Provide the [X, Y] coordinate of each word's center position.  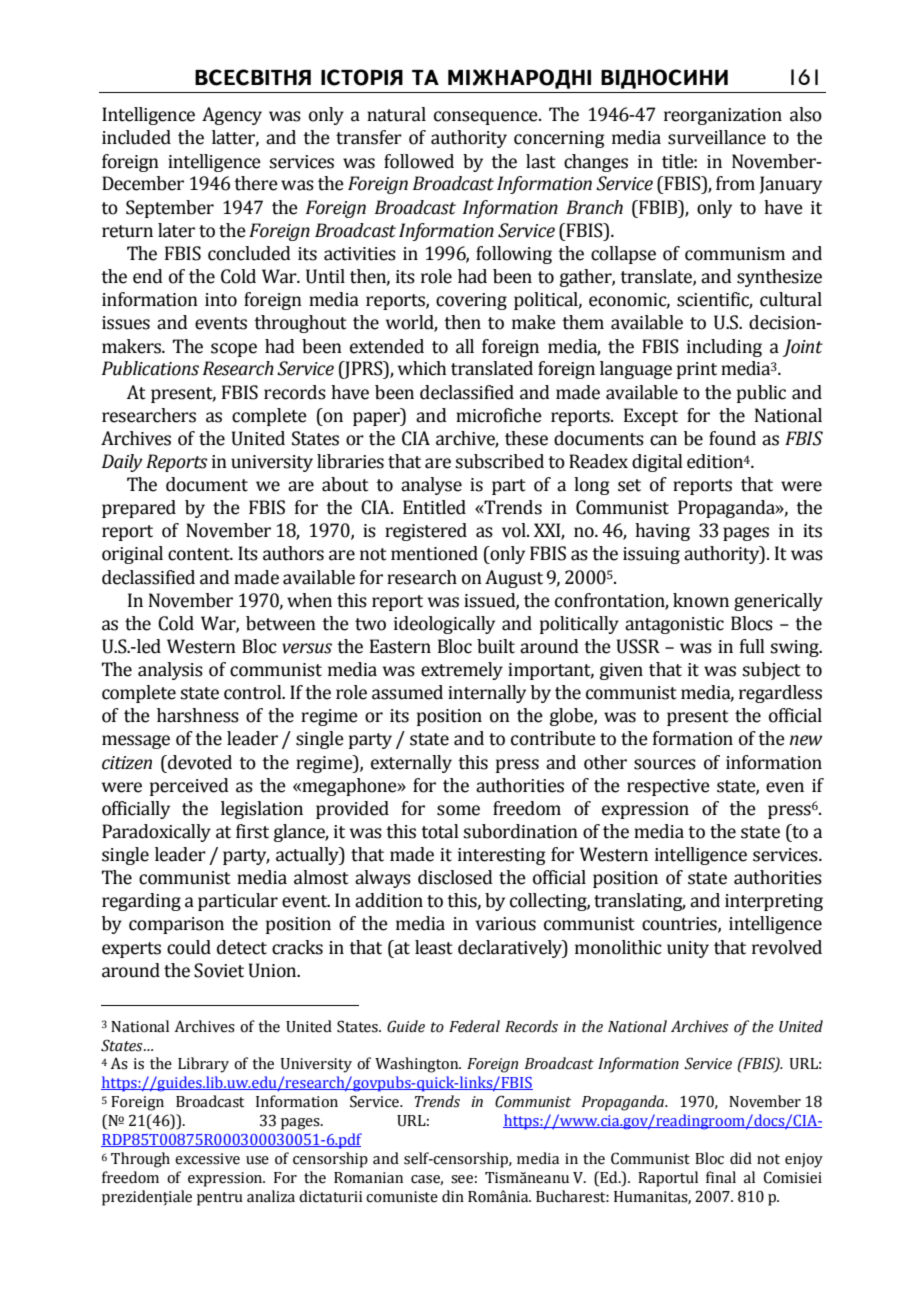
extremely [462, 671]
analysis [170, 671]
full [752, 646]
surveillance [717, 137]
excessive [207, 1159]
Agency [232, 116]
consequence [487, 118]
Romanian [368, 1178]
